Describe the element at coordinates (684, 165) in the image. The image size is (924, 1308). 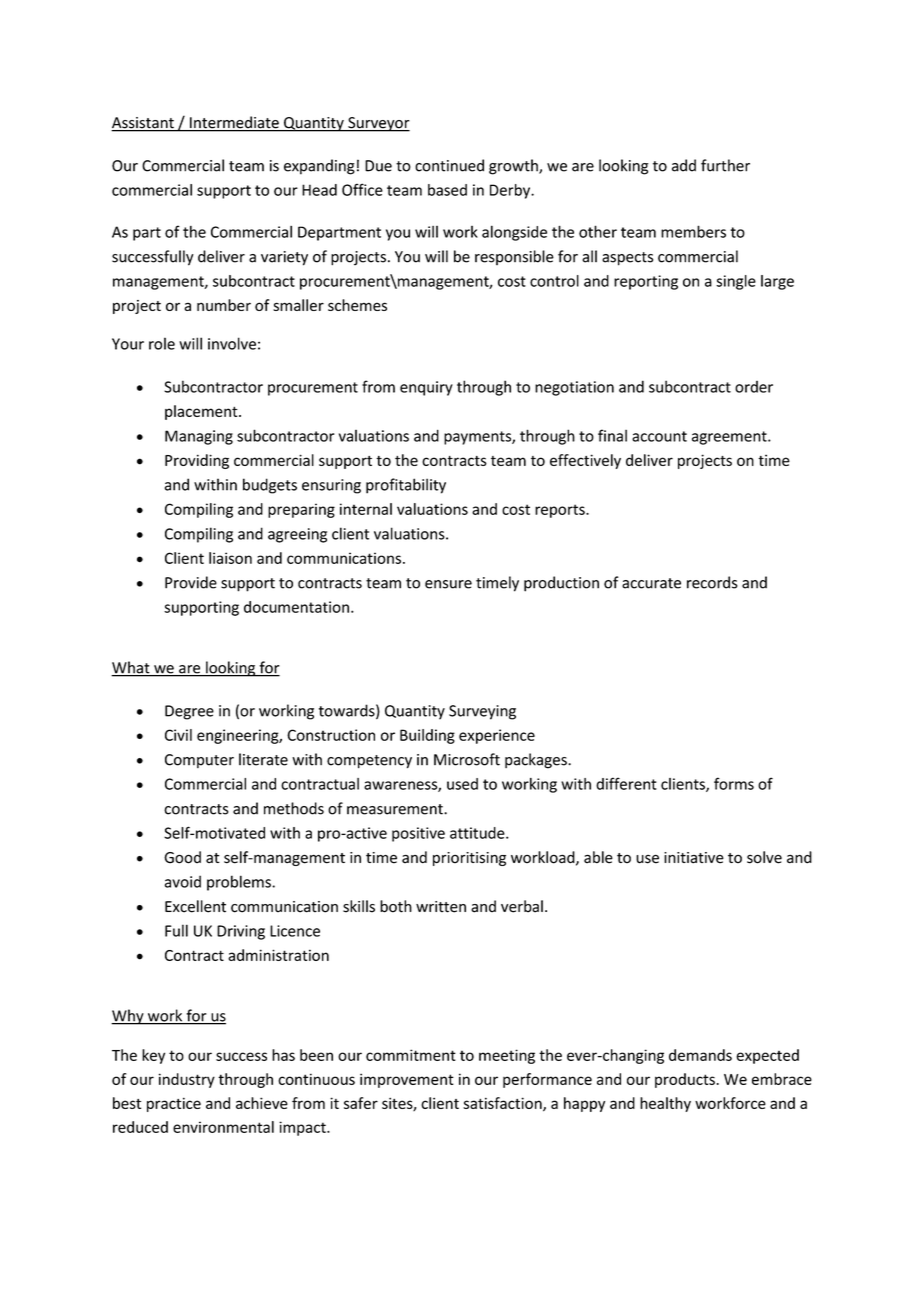
I see `add` at that location.
